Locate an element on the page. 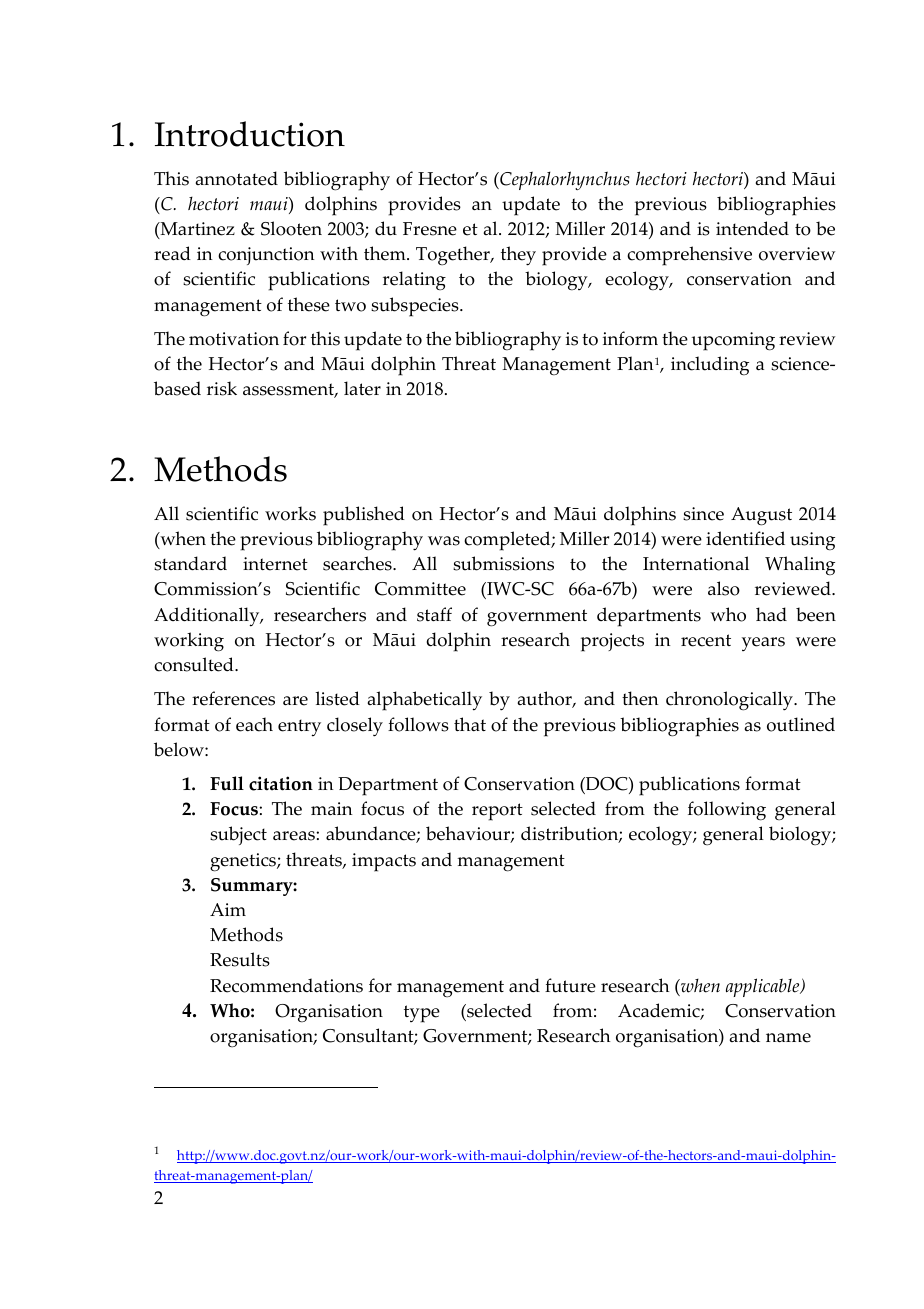 The image size is (924, 1309). also is located at coordinates (724, 588).
